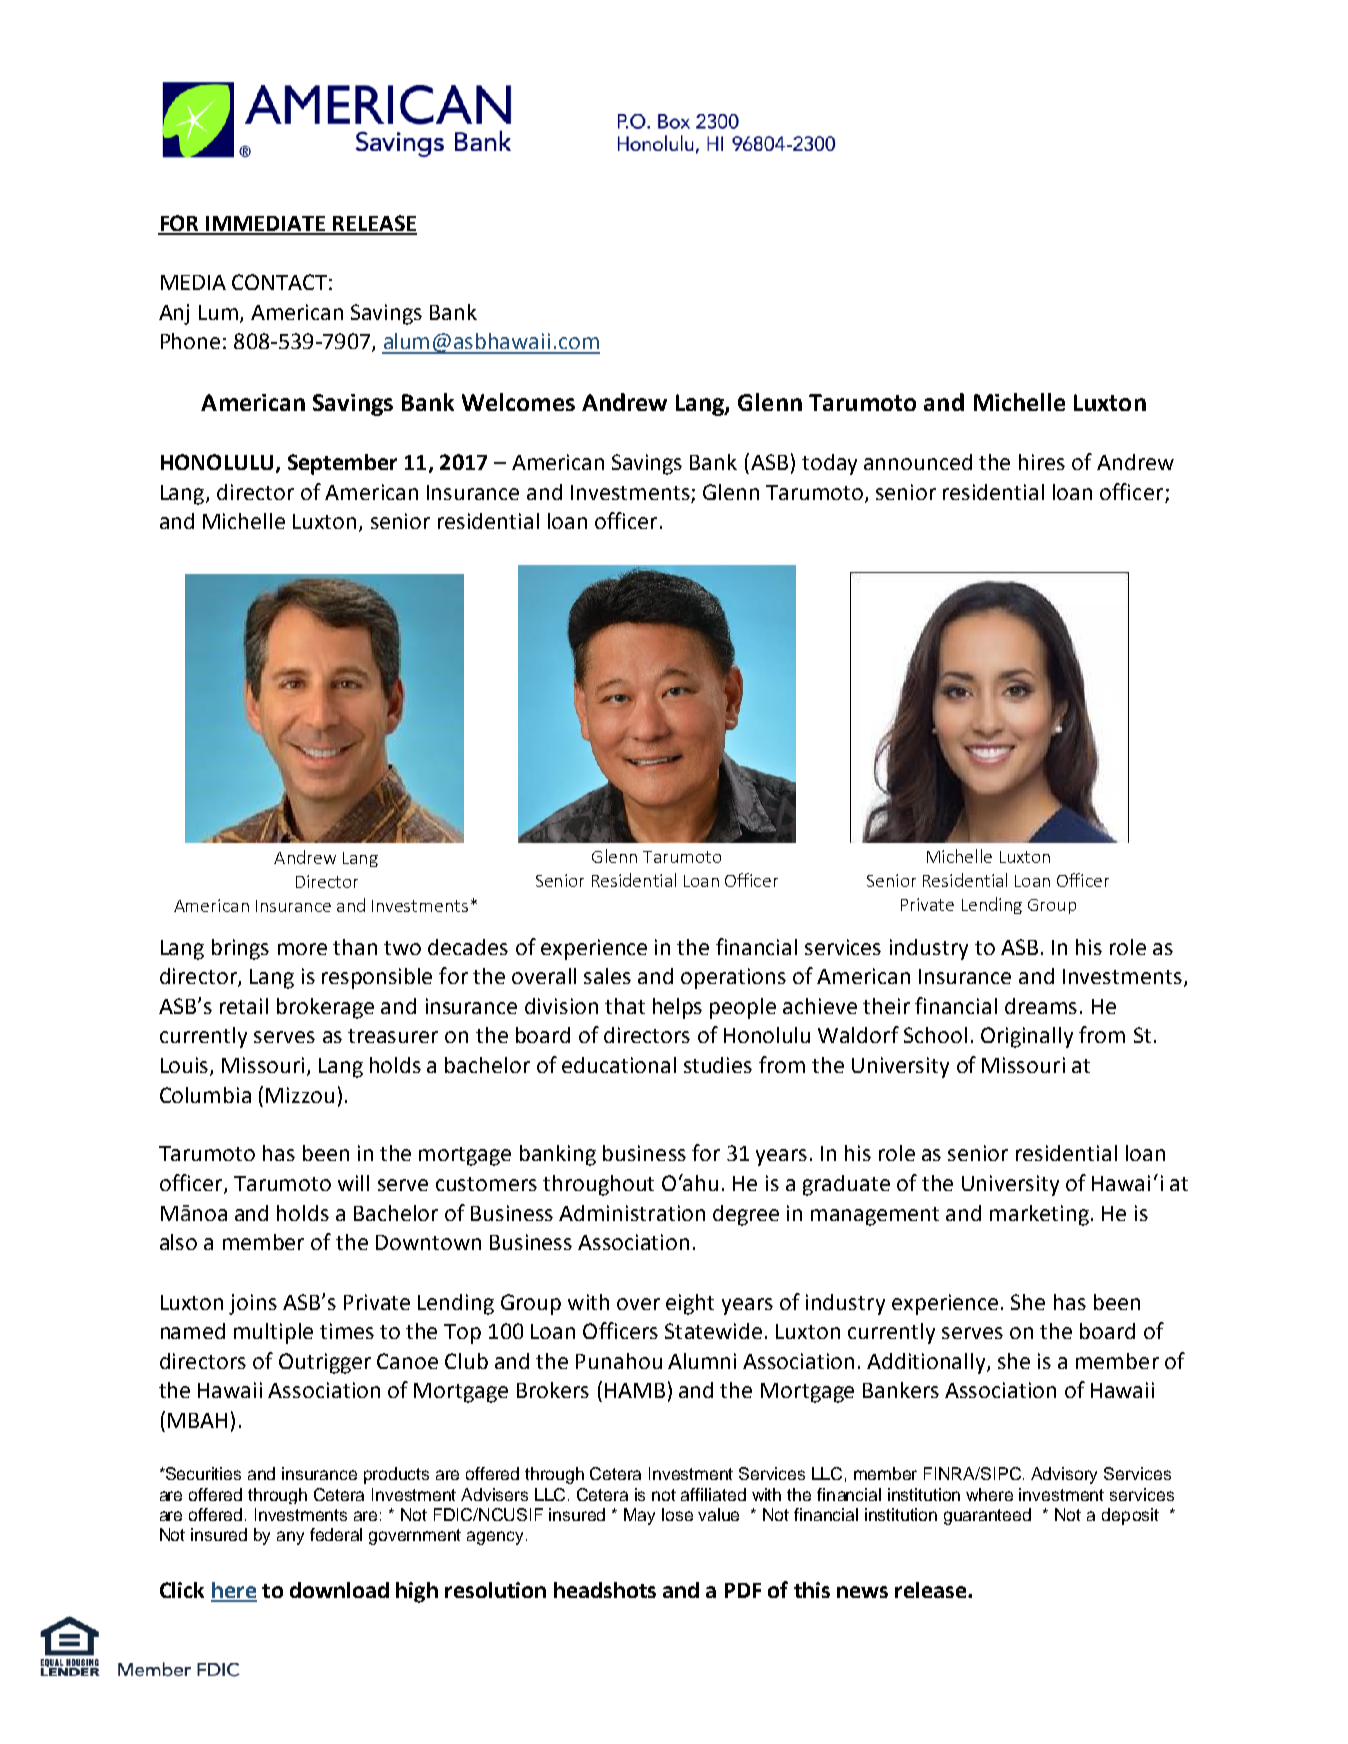 This screenshot has height=1744, width=1348. I want to click on CONTACT, so click(279, 282).
